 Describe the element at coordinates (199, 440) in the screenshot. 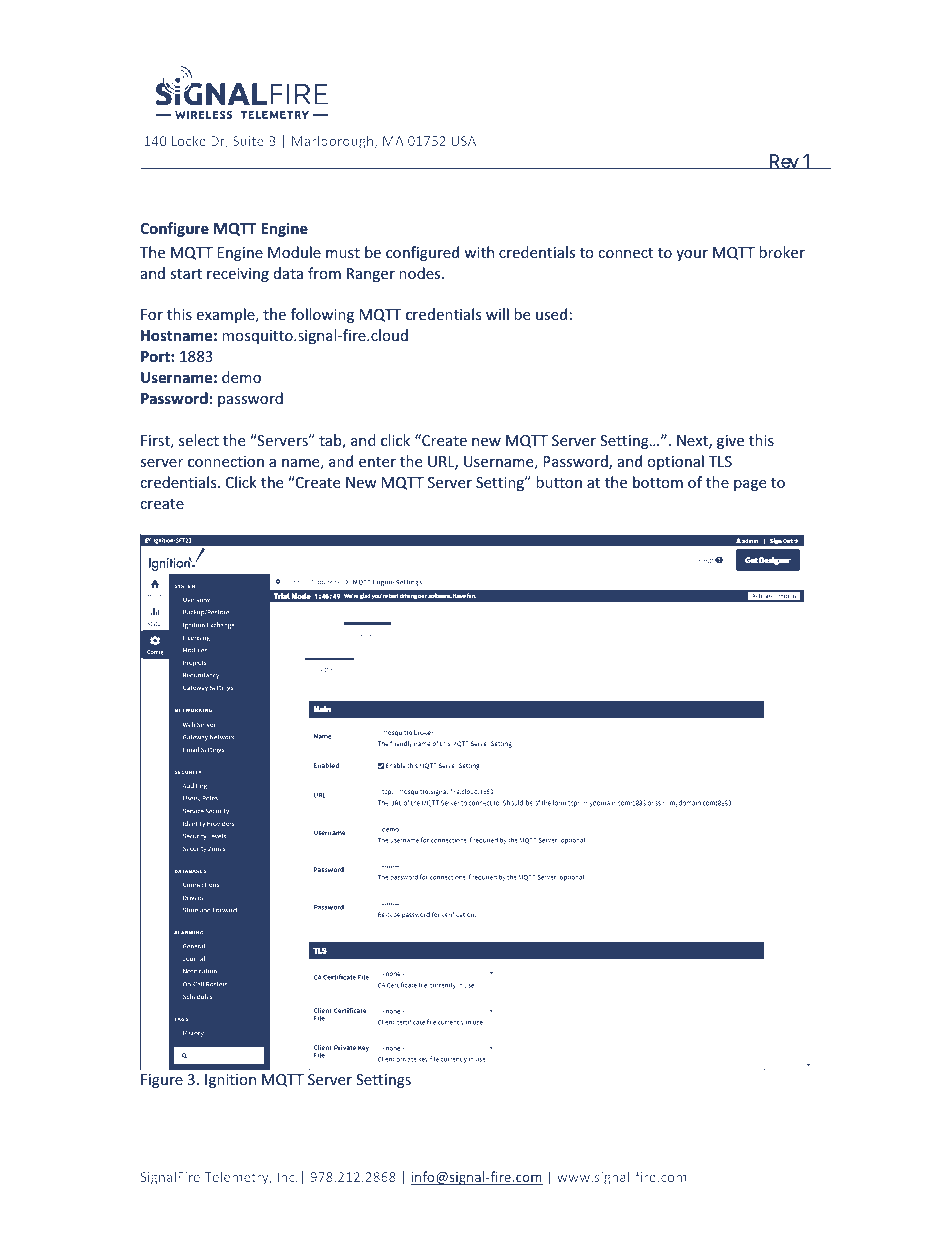

I see `select` at that location.
